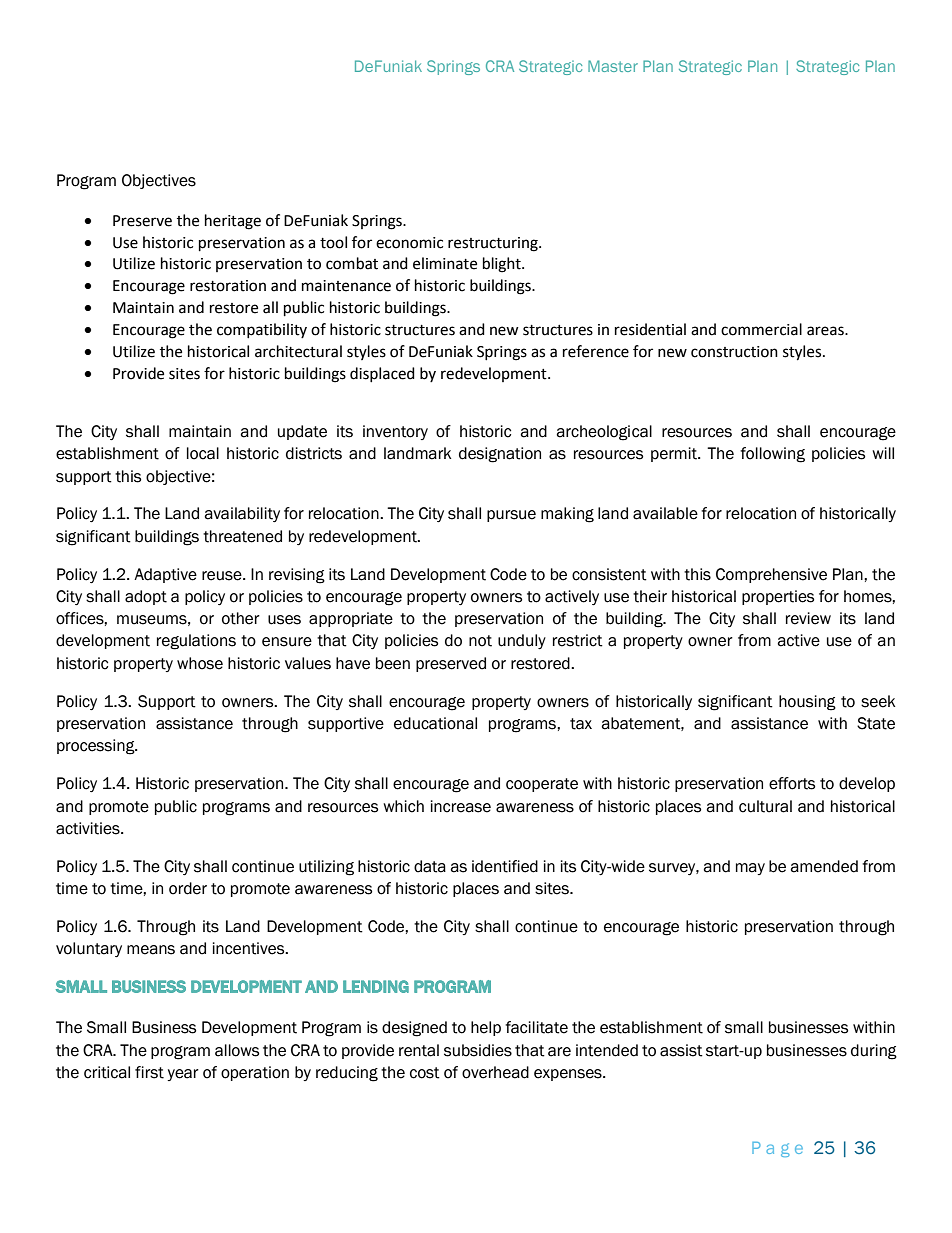  Describe the element at coordinates (874, 1052) in the document. I see `during` at that location.
